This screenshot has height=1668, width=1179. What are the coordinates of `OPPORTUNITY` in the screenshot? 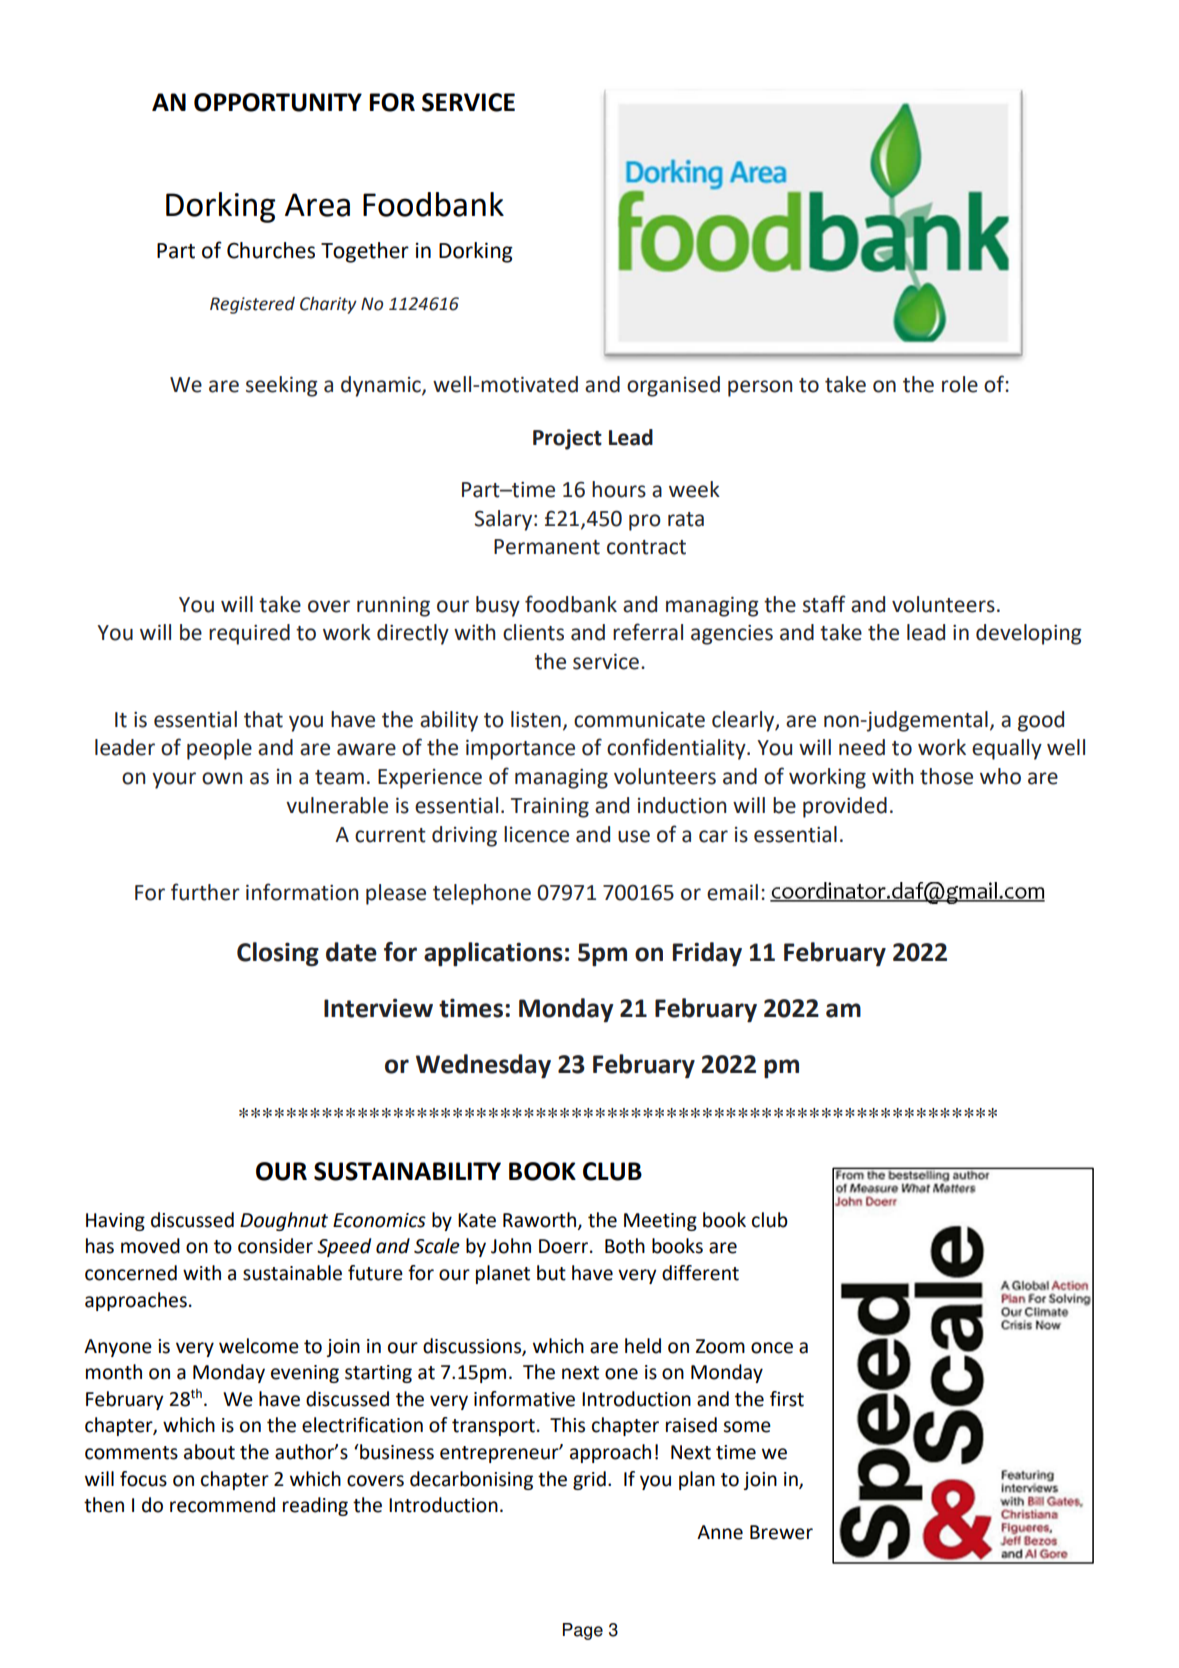 It's located at (278, 102).
